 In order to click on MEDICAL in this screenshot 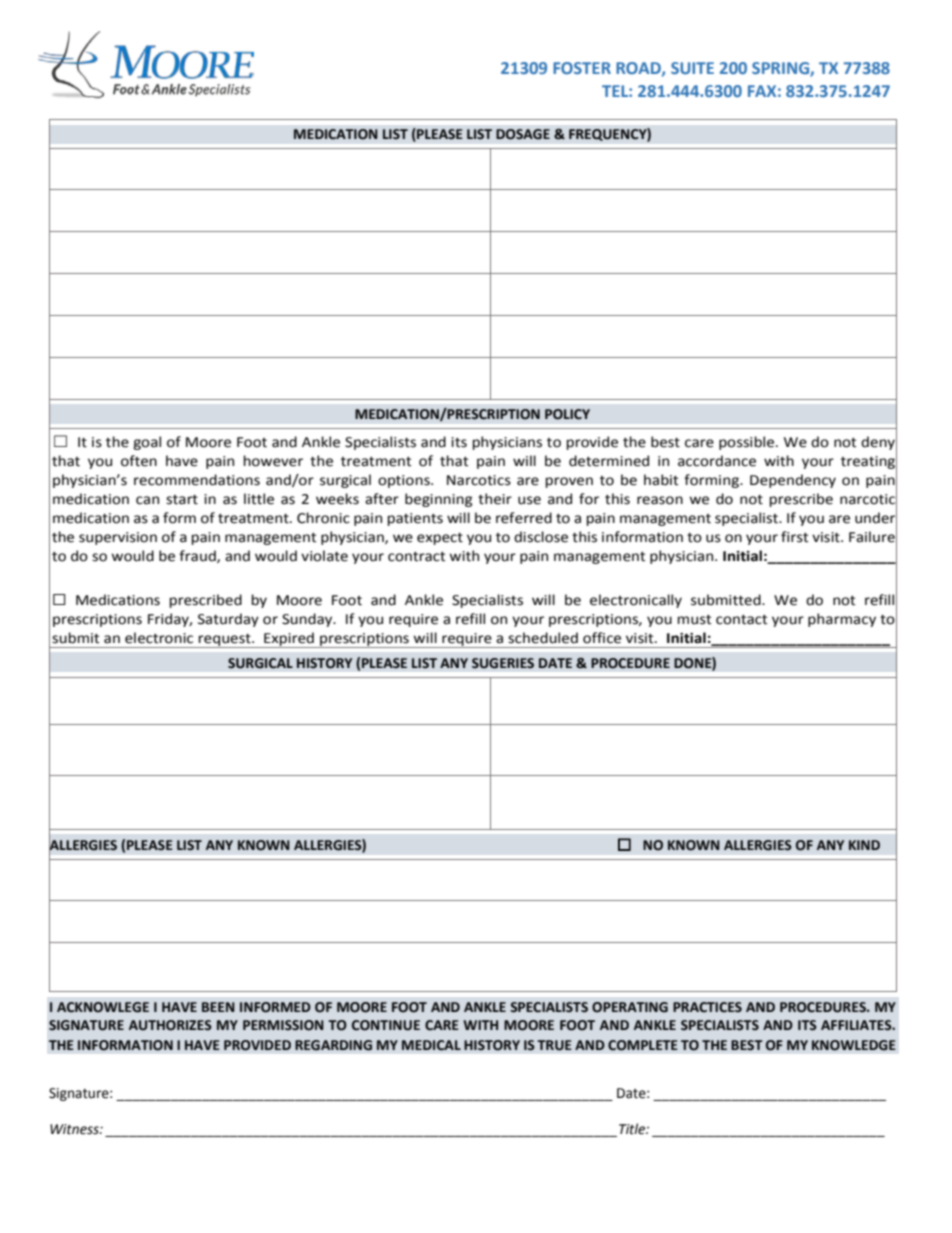, I will do `click(431, 1045)`.
